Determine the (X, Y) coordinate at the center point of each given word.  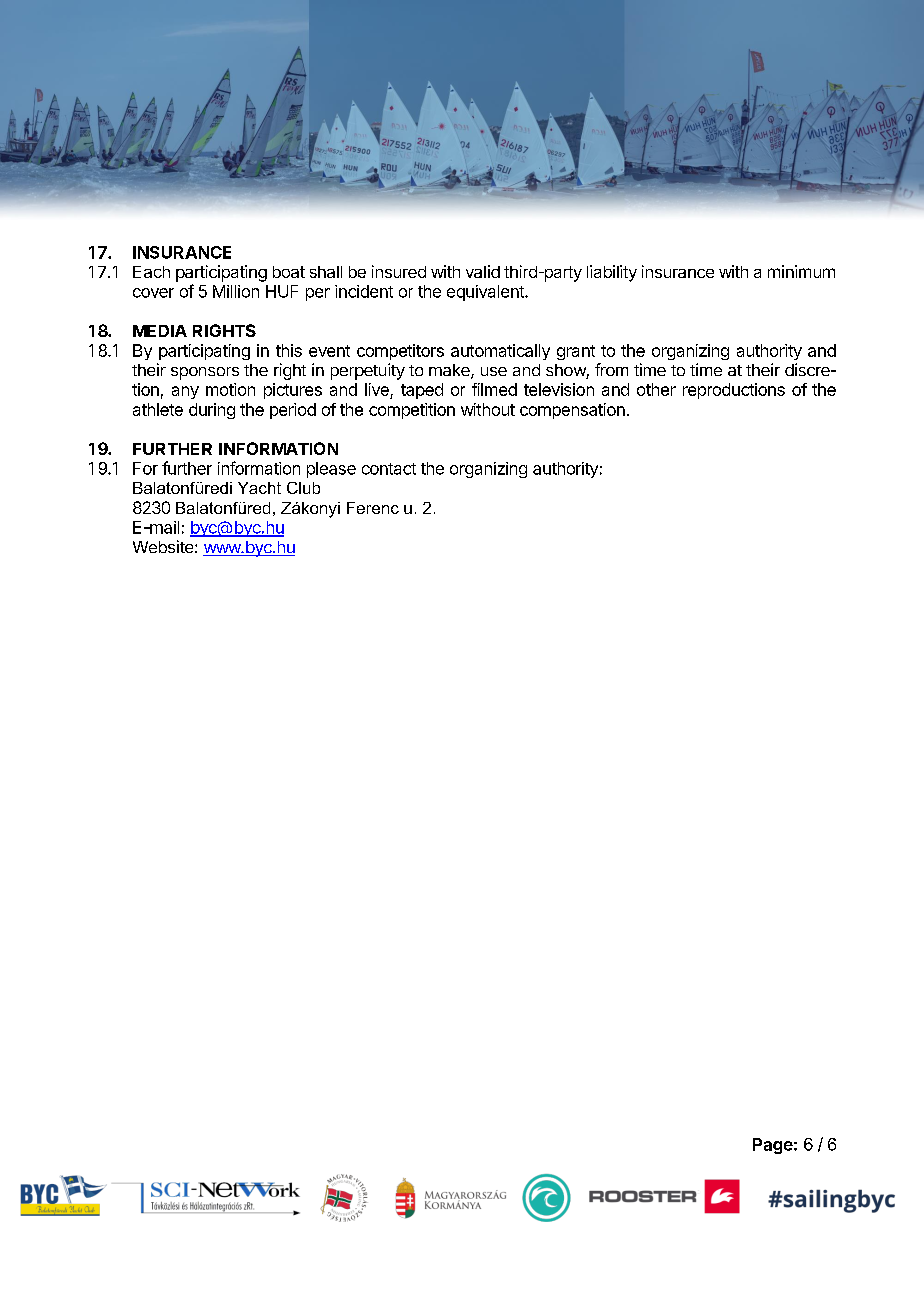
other (656, 389)
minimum (801, 271)
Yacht (259, 488)
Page (773, 1146)
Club (303, 488)
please (331, 470)
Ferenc (373, 508)
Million (236, 291)
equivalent (486, 293)
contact (389, 469)
